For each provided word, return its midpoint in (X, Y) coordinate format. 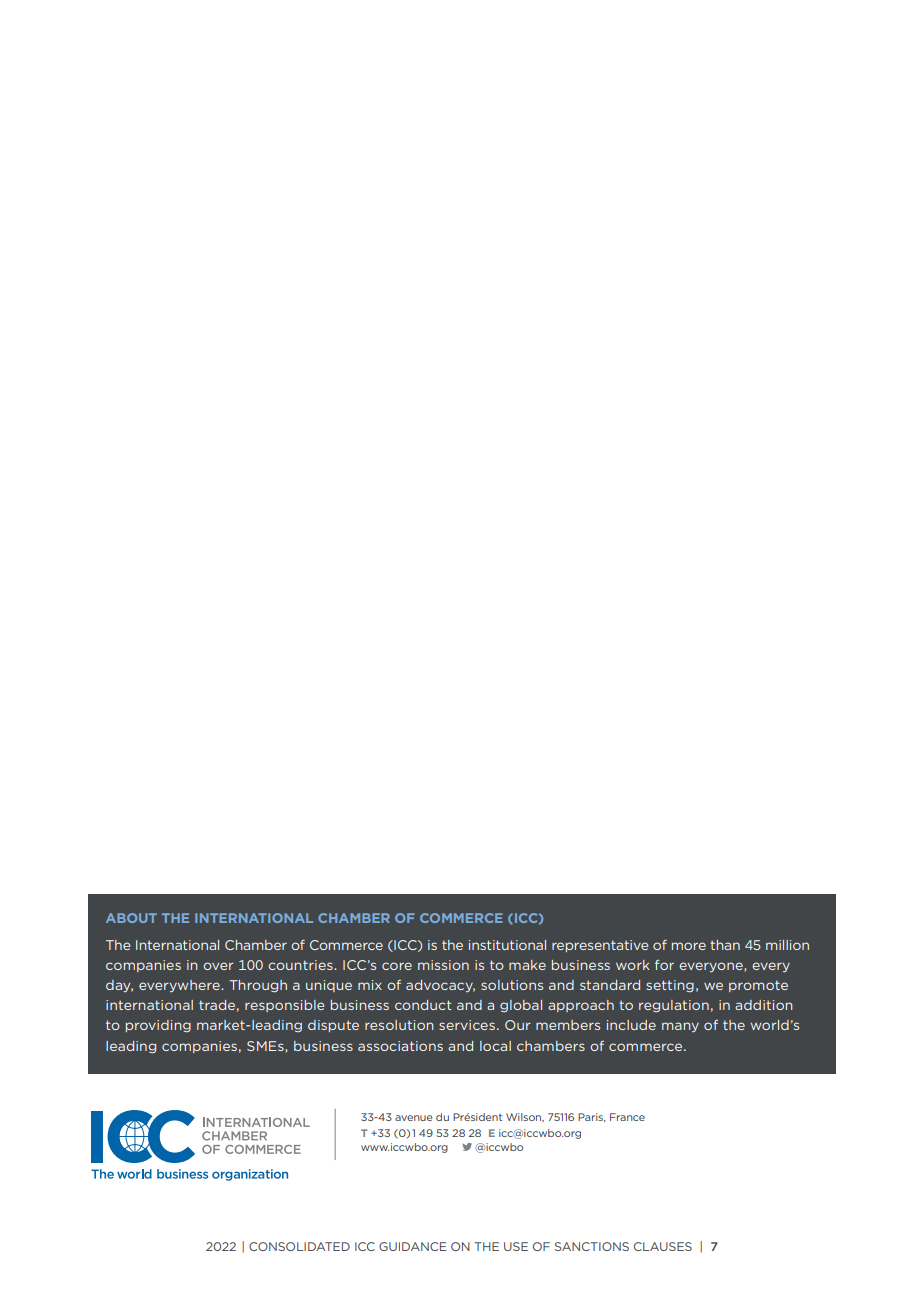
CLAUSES (663, 1246)
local (495, 1046)
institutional (507, 945)
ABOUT (131, 918)
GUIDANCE (413, 1246)
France (627, 1117)
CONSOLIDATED (299, 1246)
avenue (414, 1118)
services (467, 1025)
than (725, 945)
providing (158, 1026)
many (680, 1027)
